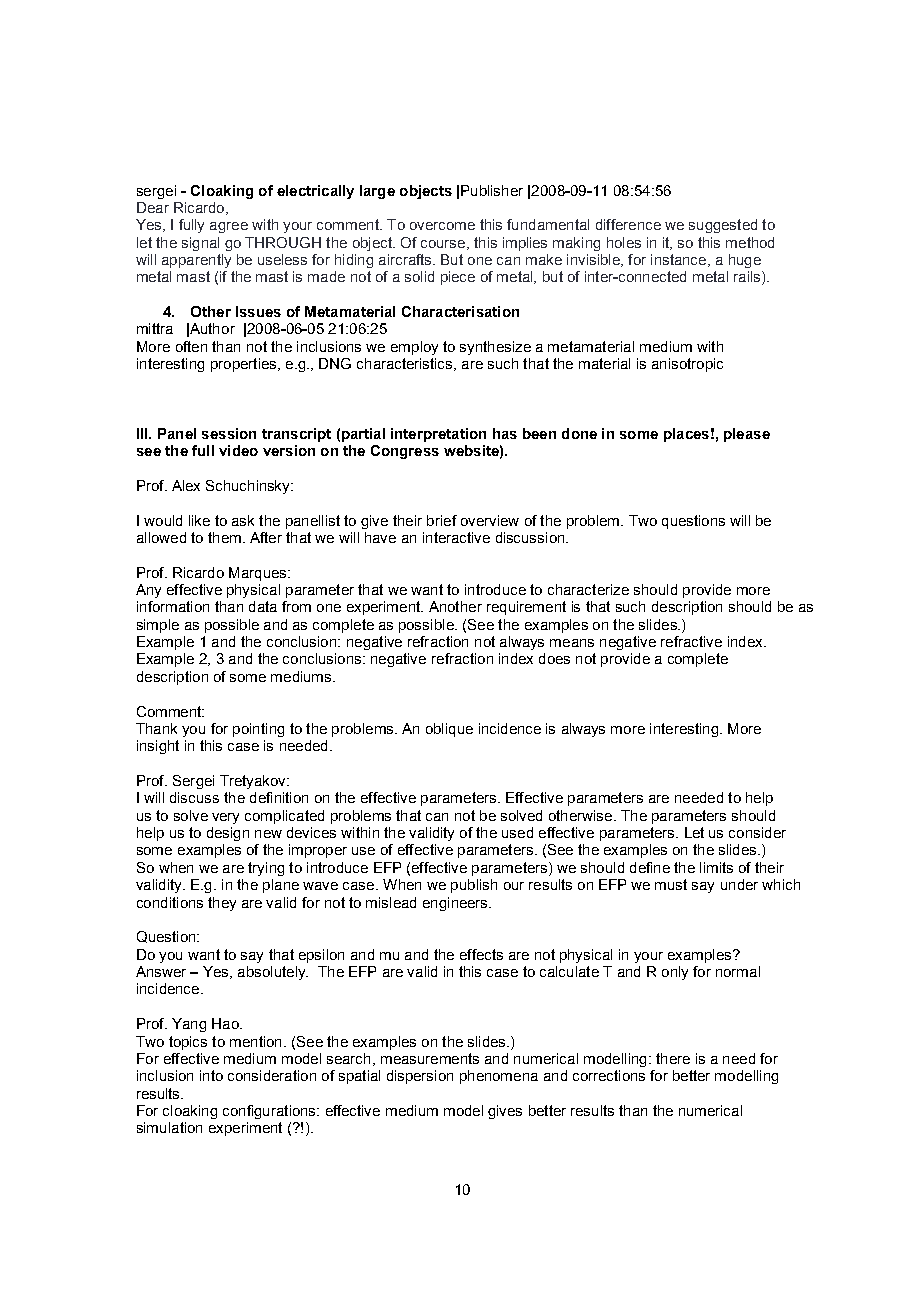 Image resolution: width=924 pixels, height=1308 pixels. I want to click on overcome, so click(442, 226).
